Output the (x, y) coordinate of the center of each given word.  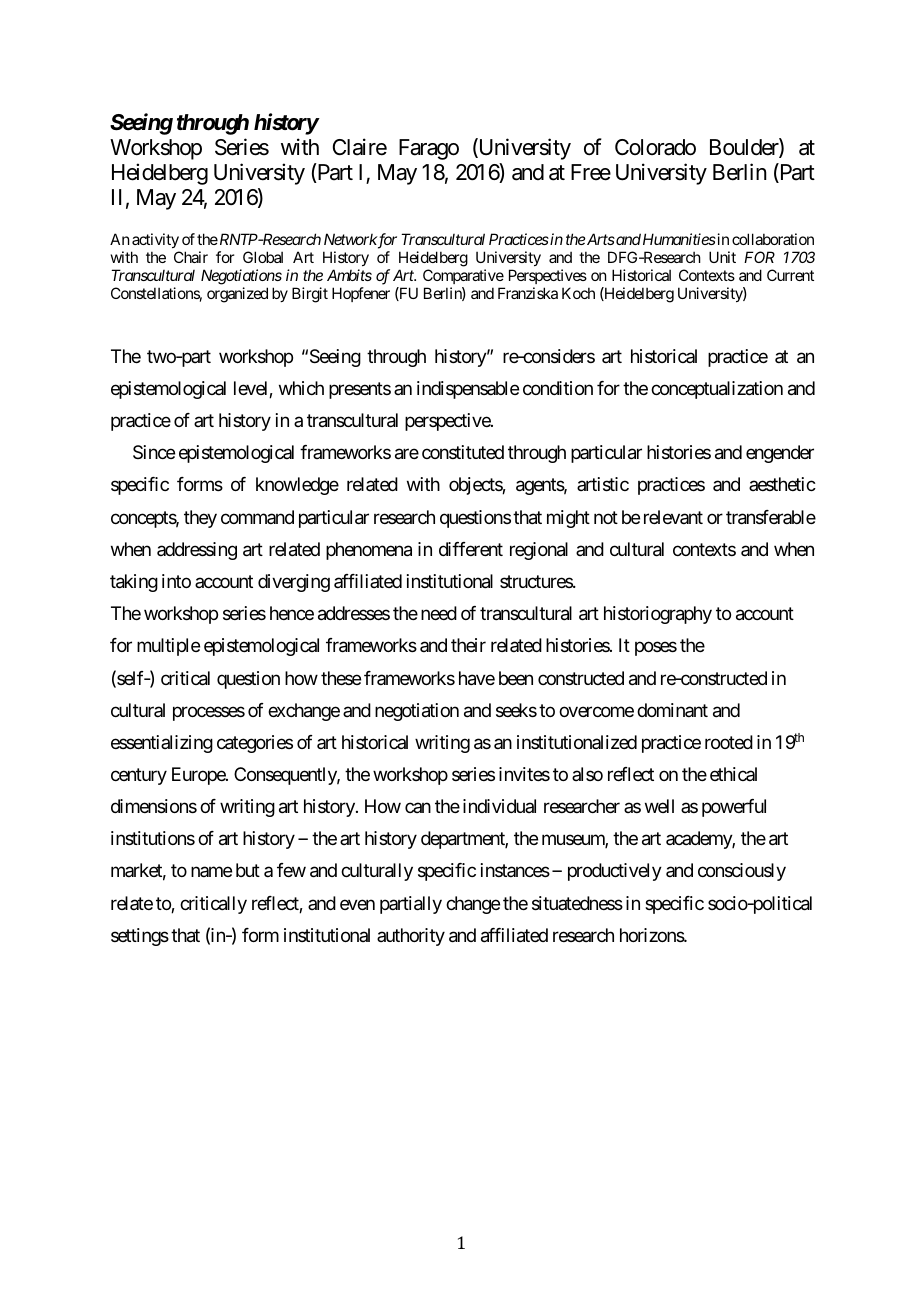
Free (591, 172)
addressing (197, 551)
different (471, 549)
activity (155, 242)
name (211, 872)
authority (411, 937)
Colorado (655, 147)
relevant (673, 517)
